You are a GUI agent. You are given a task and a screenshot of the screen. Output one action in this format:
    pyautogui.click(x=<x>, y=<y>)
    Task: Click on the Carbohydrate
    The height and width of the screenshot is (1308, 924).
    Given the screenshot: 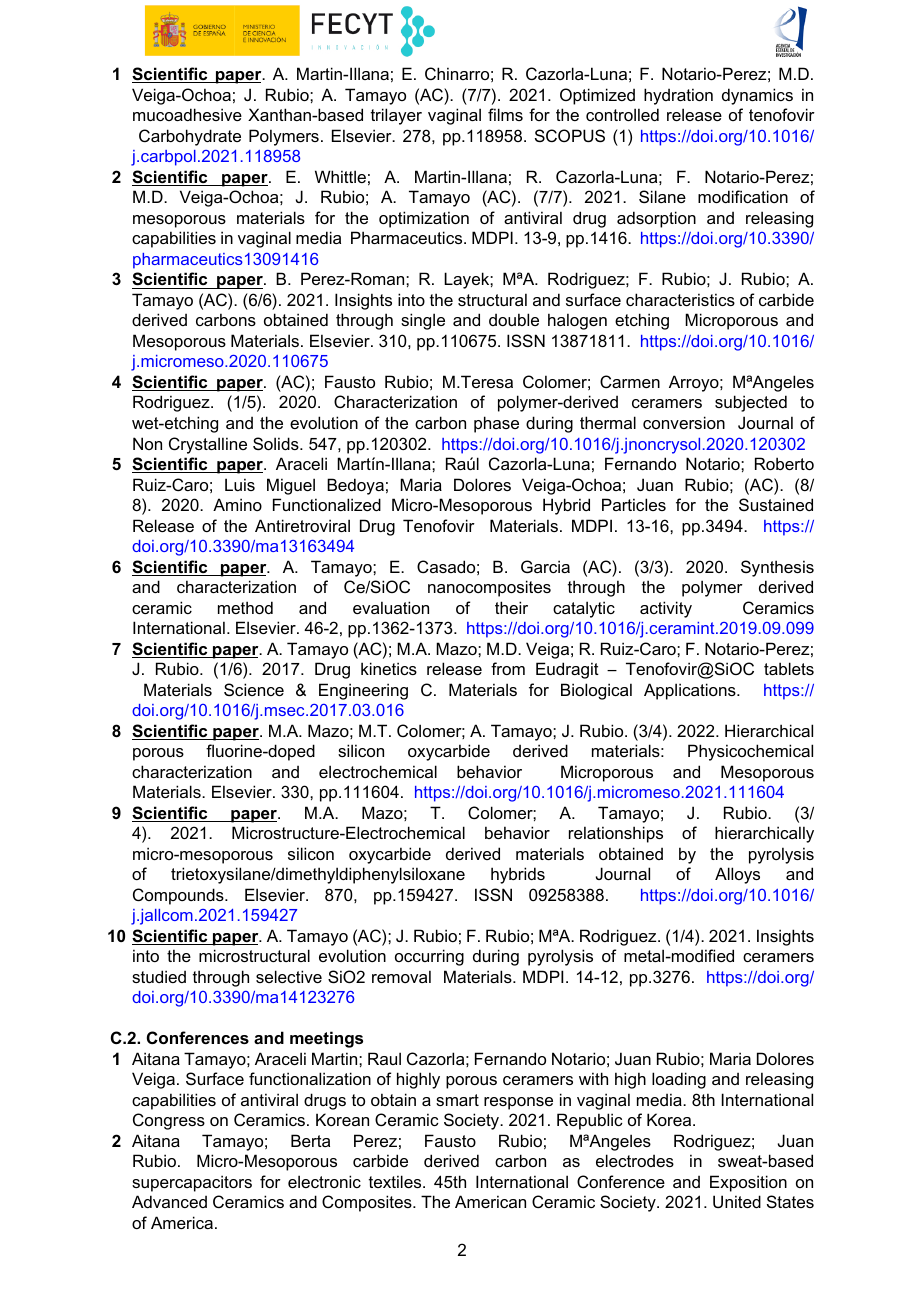 What is the action you would take?
    pyautogui.click(x=190, y=137)
